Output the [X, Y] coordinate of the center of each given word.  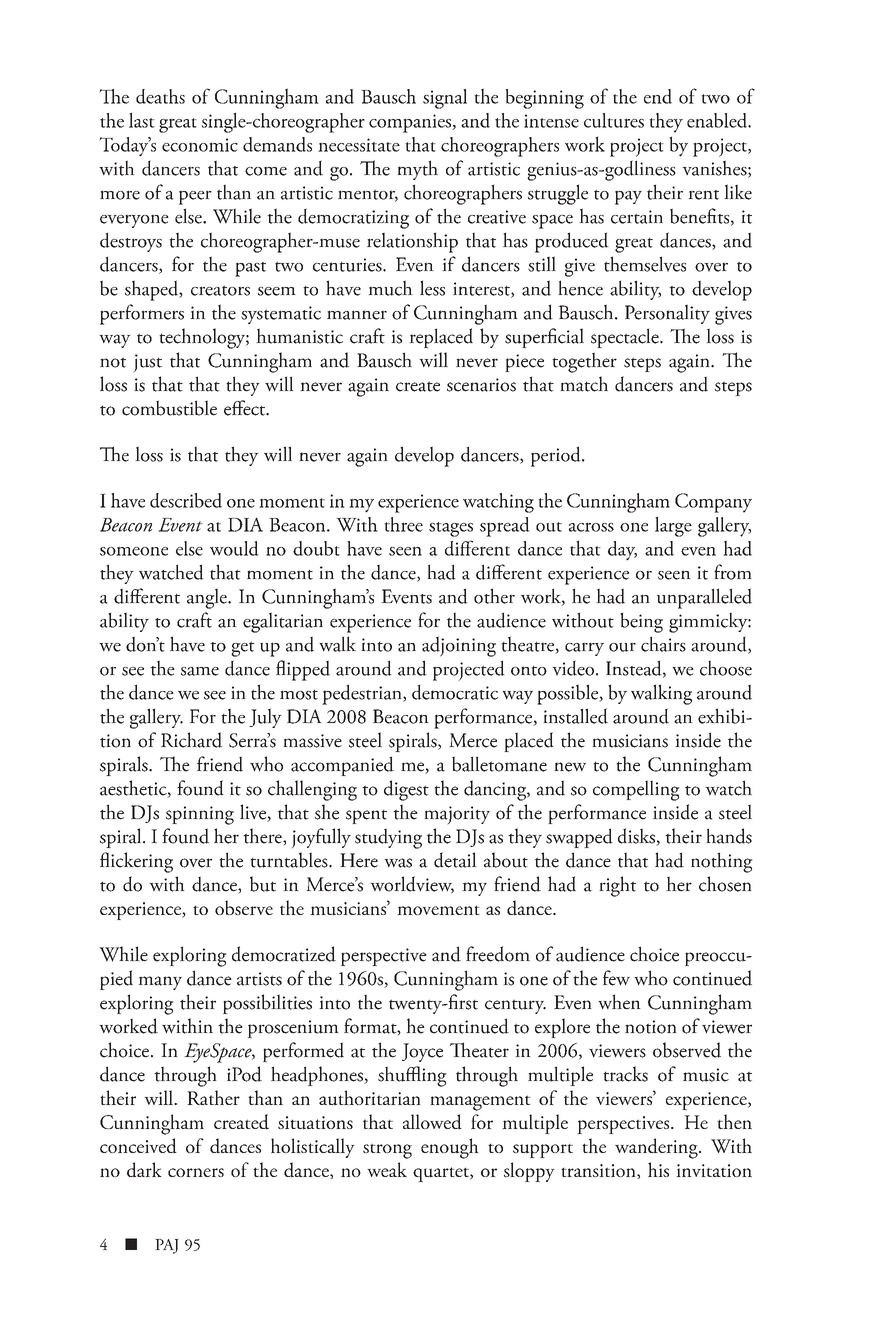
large [673, 526]
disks [637, 837]
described [186, 500]
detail [455, 860]
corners [196, 1172]
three [403, 524]
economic [200, 145]
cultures [614, 120]
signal [445, 99]
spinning [200, 815]
